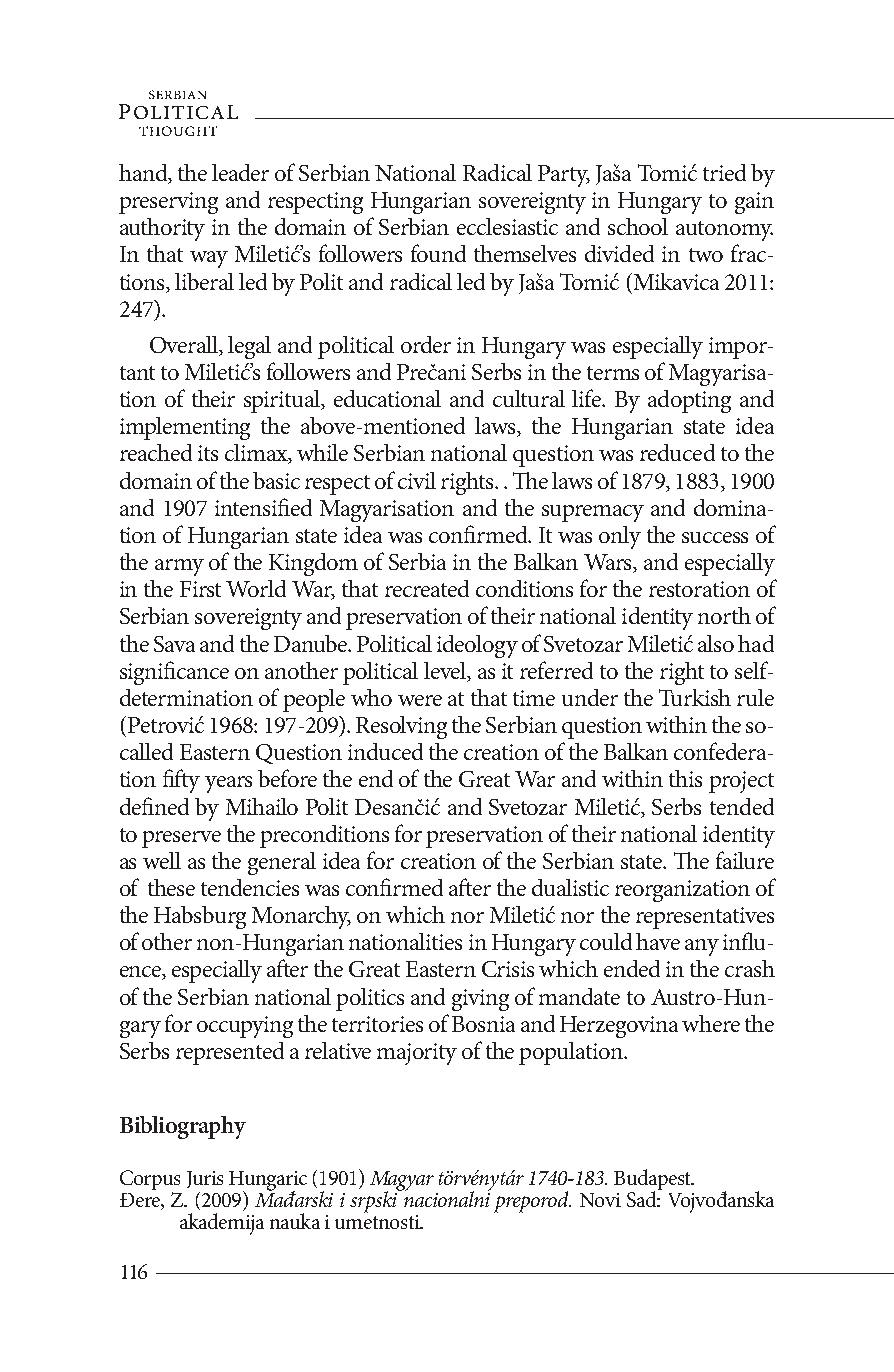 The image size is (894, 1372). I want to click on leader, so click(240, 172).
